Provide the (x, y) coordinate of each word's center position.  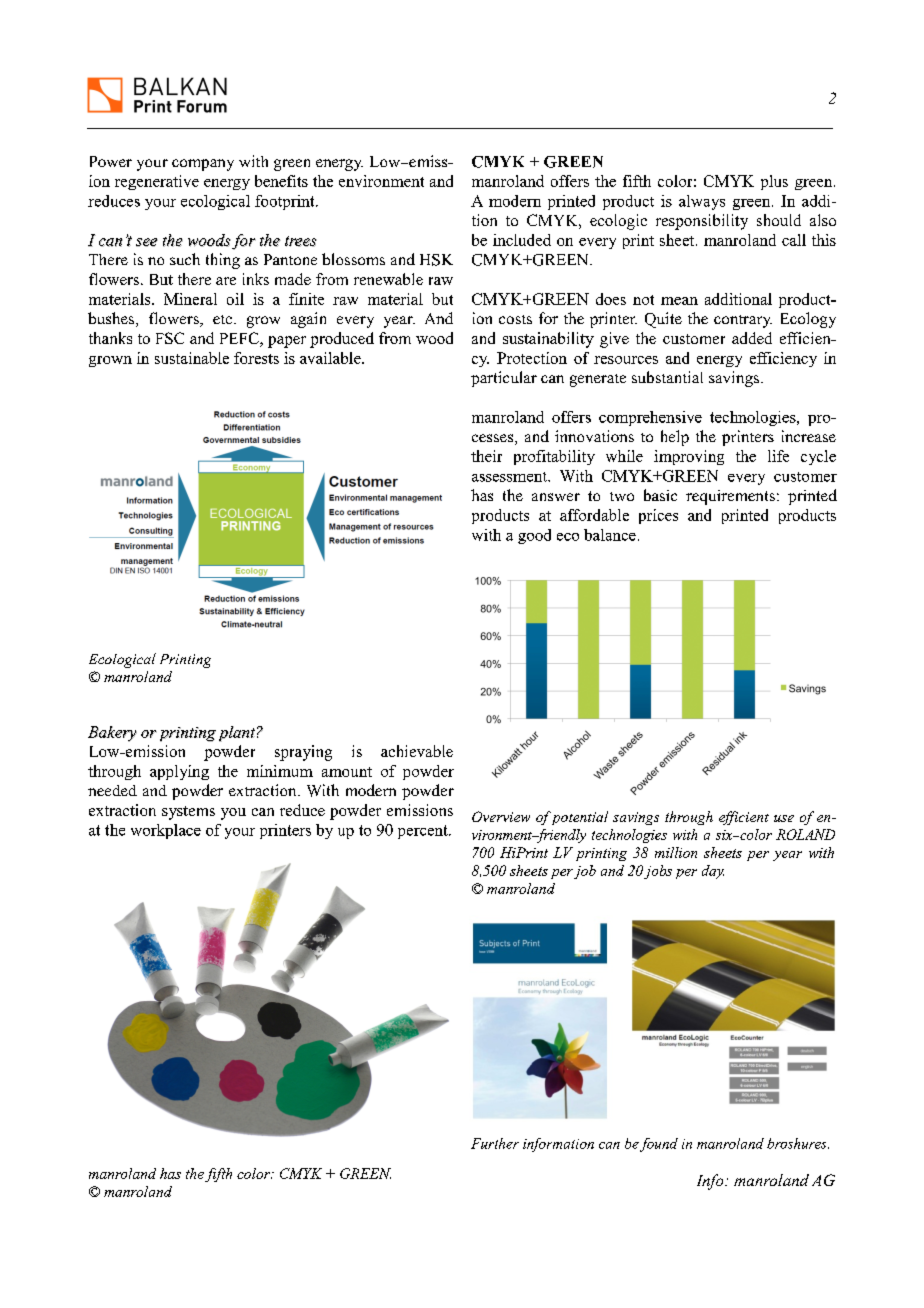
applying (179, 772)
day (713, 872)
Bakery (112, 734)
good (534, 536)
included (522, 240)
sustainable (192, 358)
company (203, 165)
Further (495, 1143)
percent (424, 832)
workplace (166, 831)
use (784, 818)
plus (774, 182)
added (752, 338)
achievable (417, 751)
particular (504, 379)
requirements (730, 497)
